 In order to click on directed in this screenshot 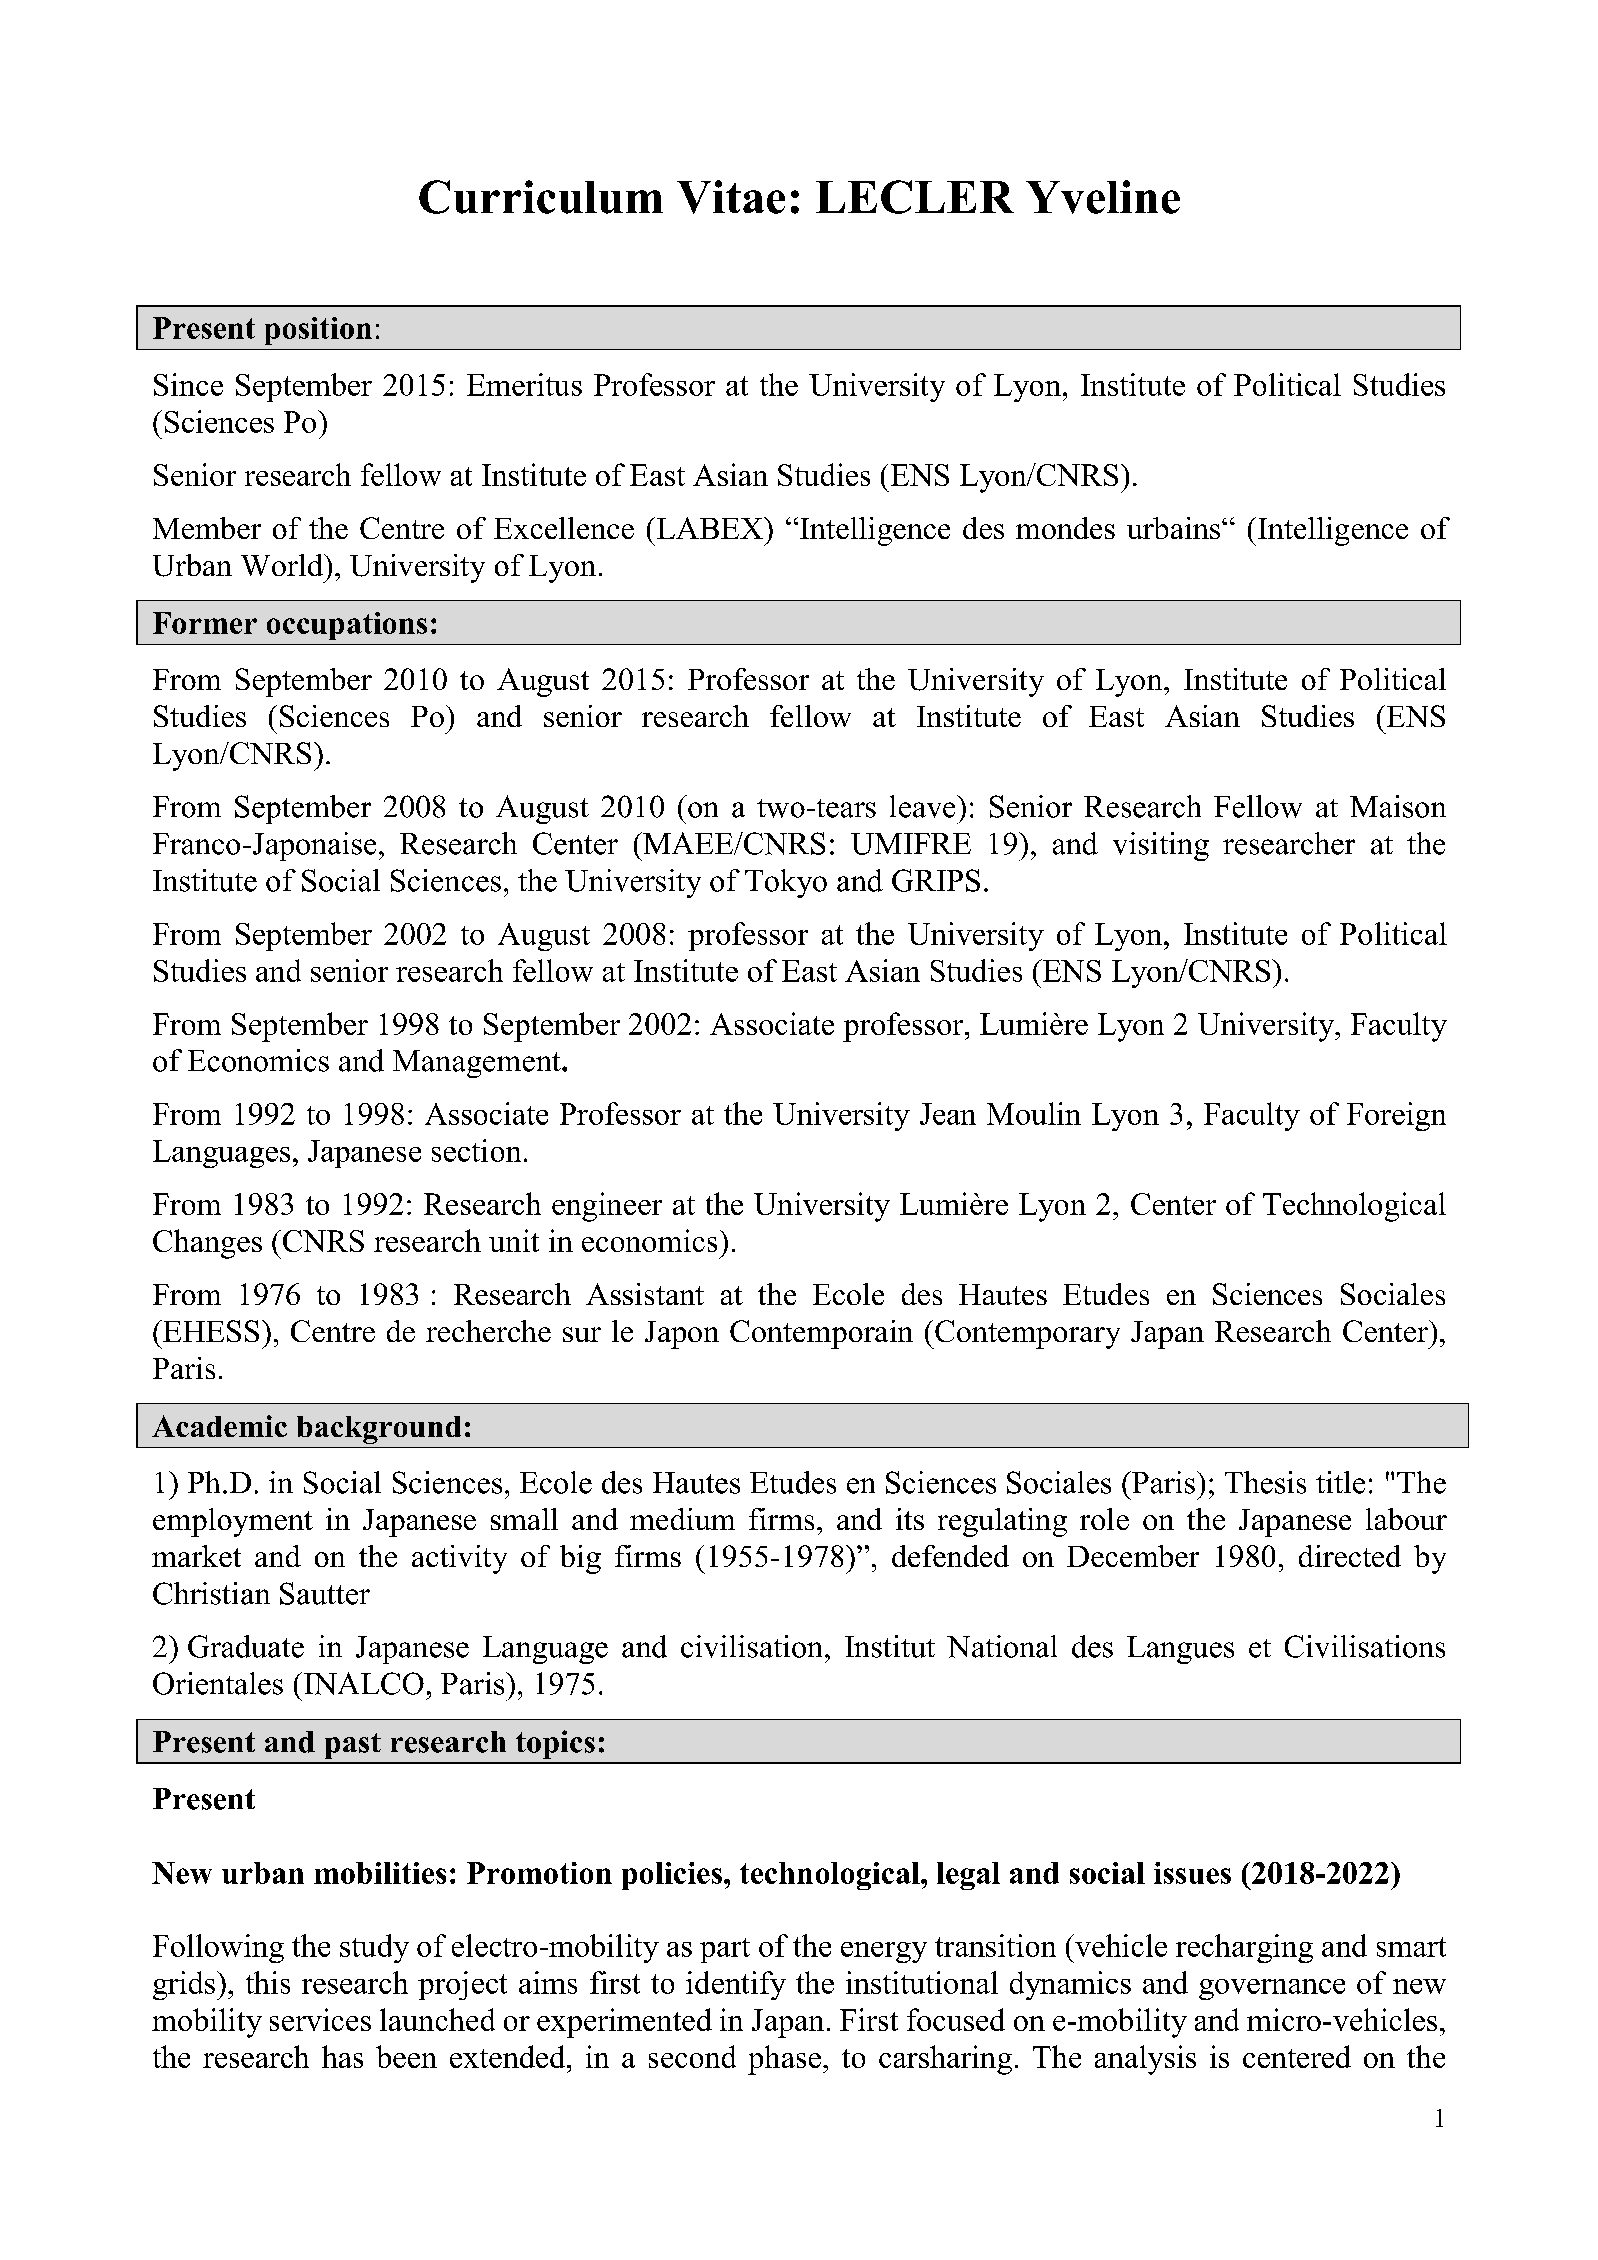, I will do `click(1350, 1556)`.
